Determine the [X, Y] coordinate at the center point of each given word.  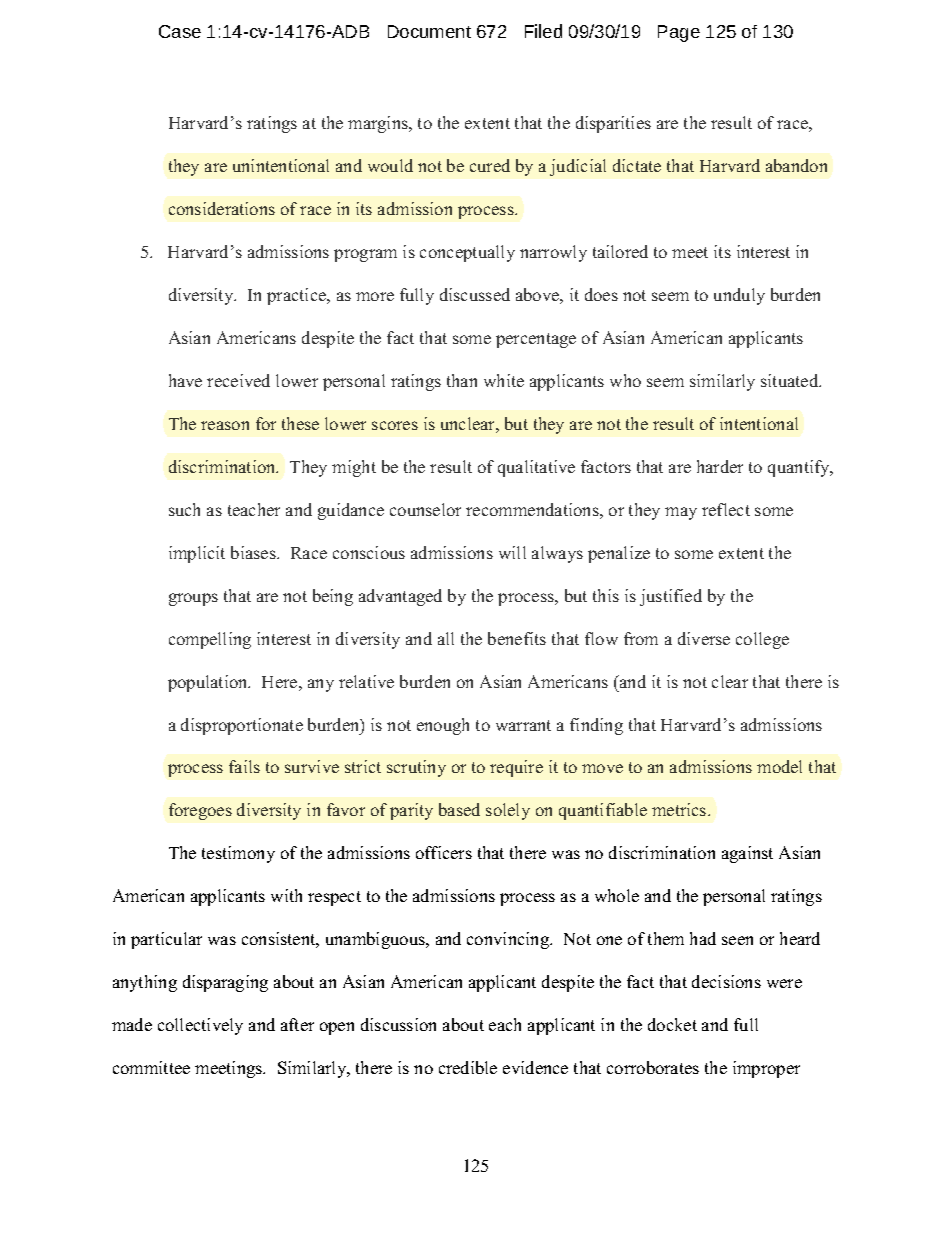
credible [468, 1067]
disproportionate [242, 726]
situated [791, 380]
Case [180, 31]
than [462, 380]
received [238, 380]
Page [679, 33]
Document [429, 31]
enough [443, 726]
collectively [200, 1026]
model [779, 766]
